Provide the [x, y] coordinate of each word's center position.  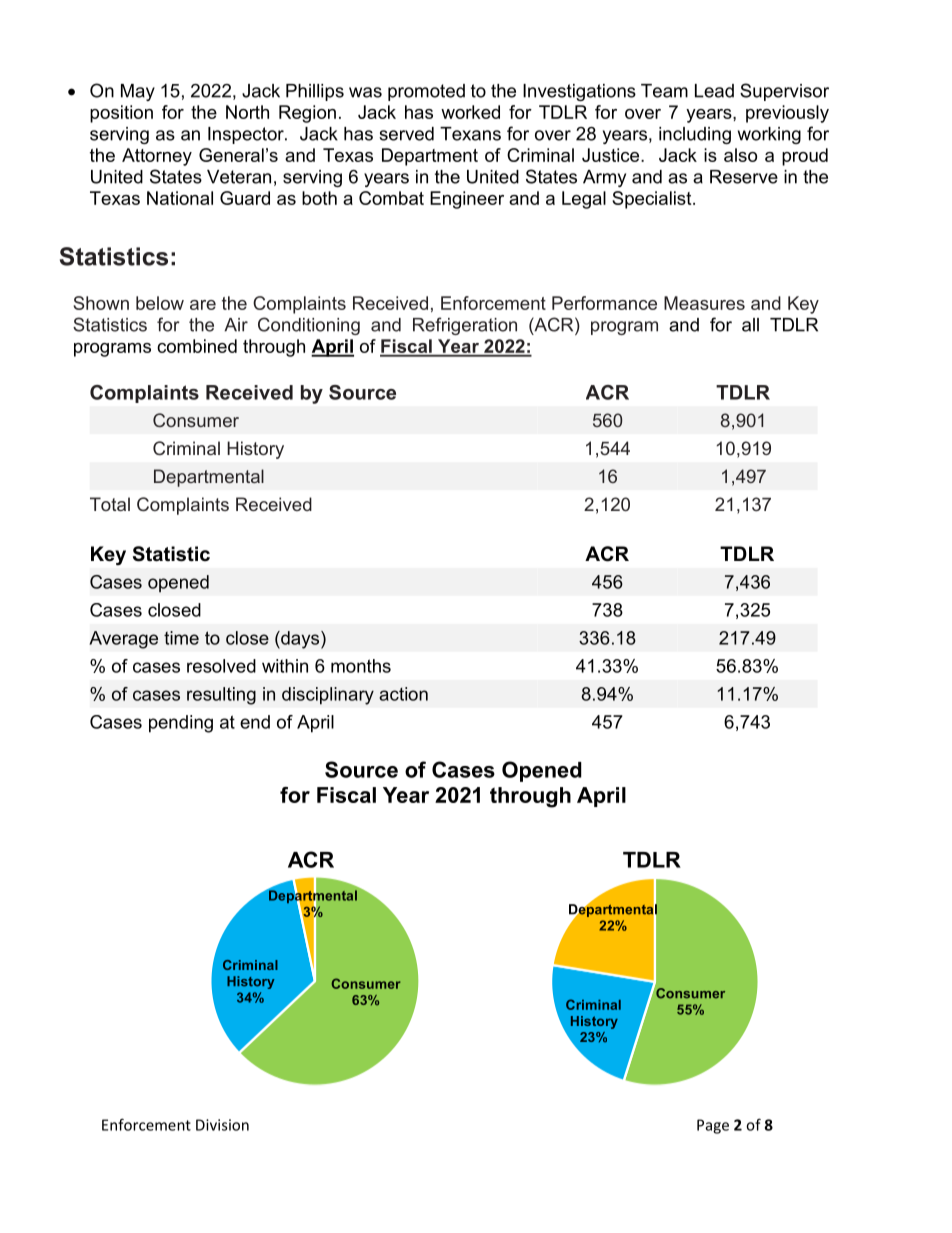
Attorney [157, 157]
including [695, 135]
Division [222, 1125]
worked [470, 112]
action [403, 694]
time [181, 638]
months [361, 666]
